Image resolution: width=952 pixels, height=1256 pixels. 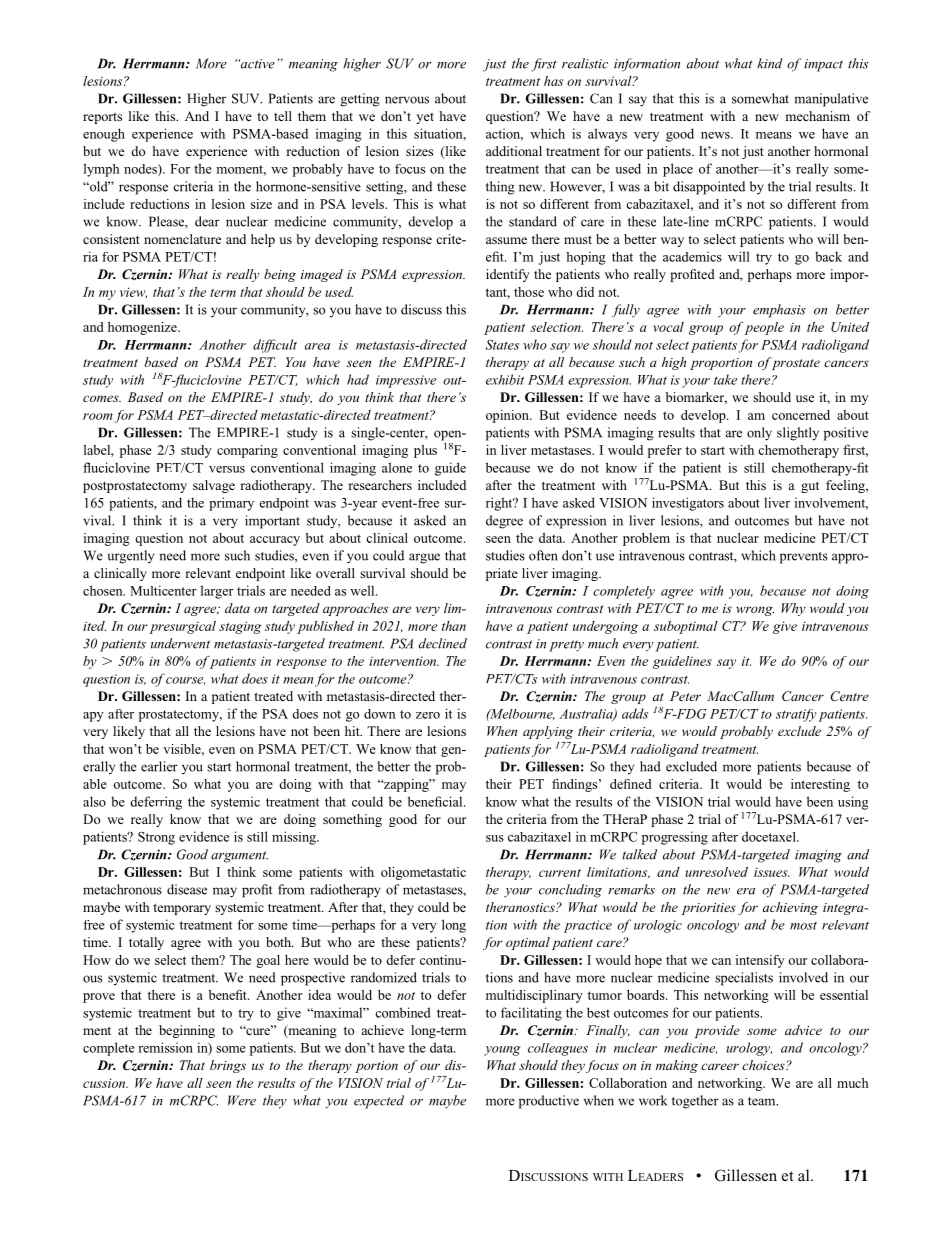 What do you see at coordinates (256, 64) in the screenshot?
I see `active` at bounding box center [256, 64].
